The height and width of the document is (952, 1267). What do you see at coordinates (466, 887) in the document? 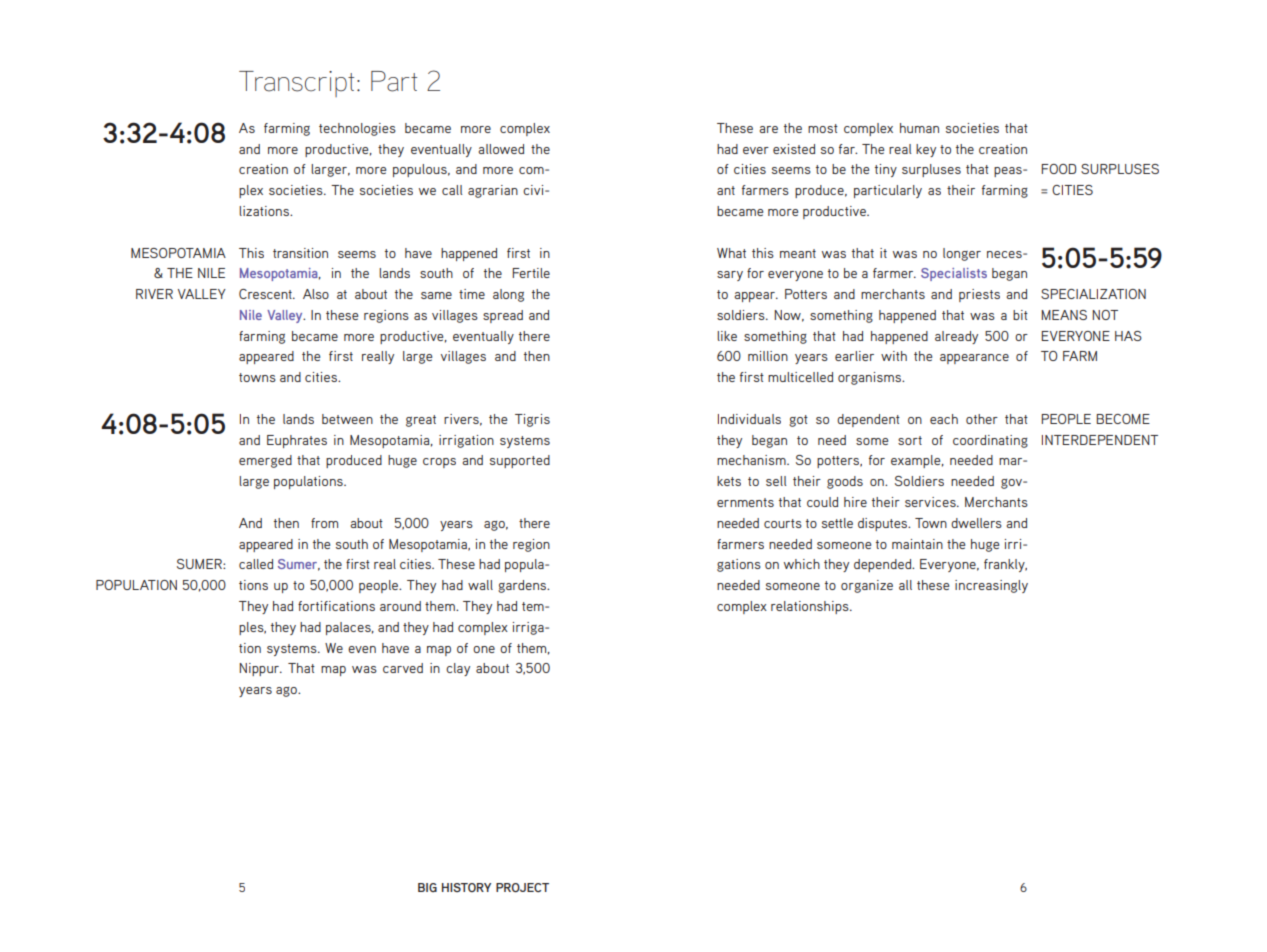
I see `HISTORY` at bounding box center [466, 887].
